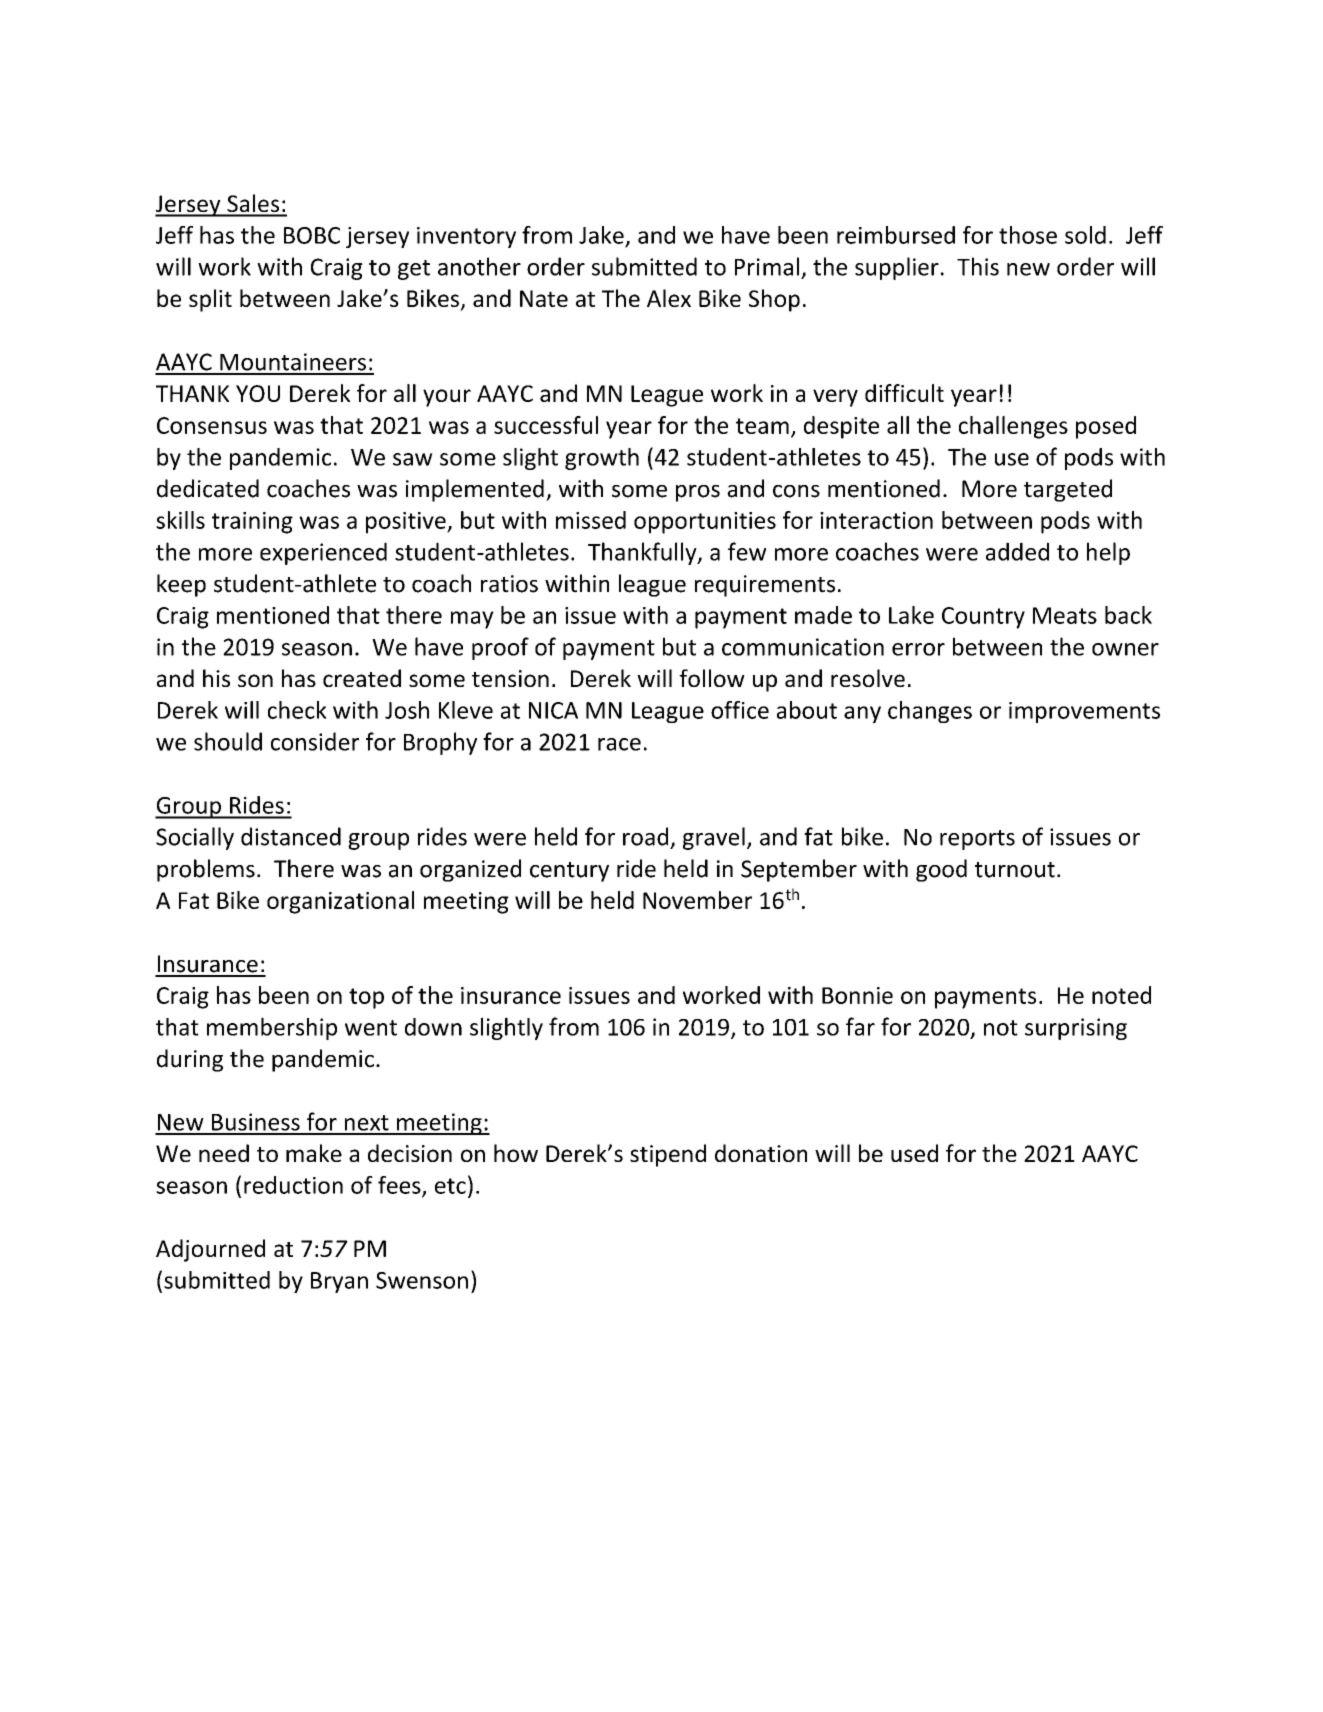  I want to click on November, so click(697, 900).
